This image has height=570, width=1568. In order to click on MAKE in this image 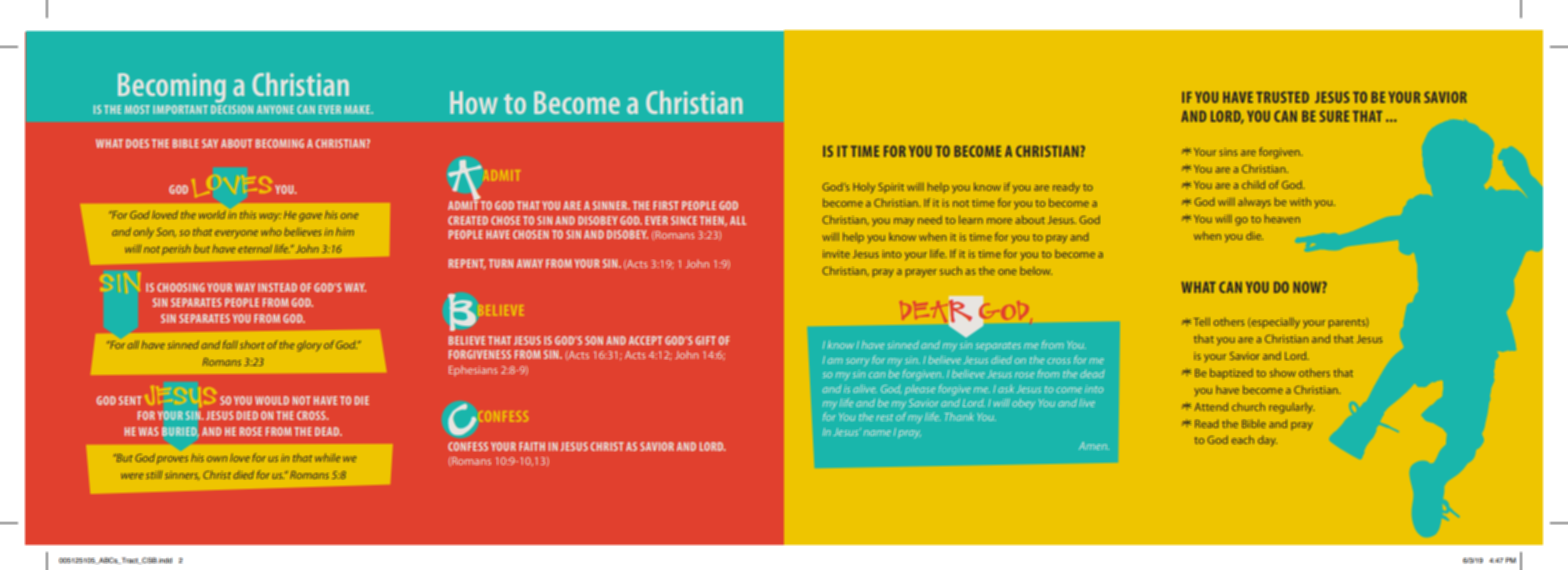, I will do `click(358, 109)`.
